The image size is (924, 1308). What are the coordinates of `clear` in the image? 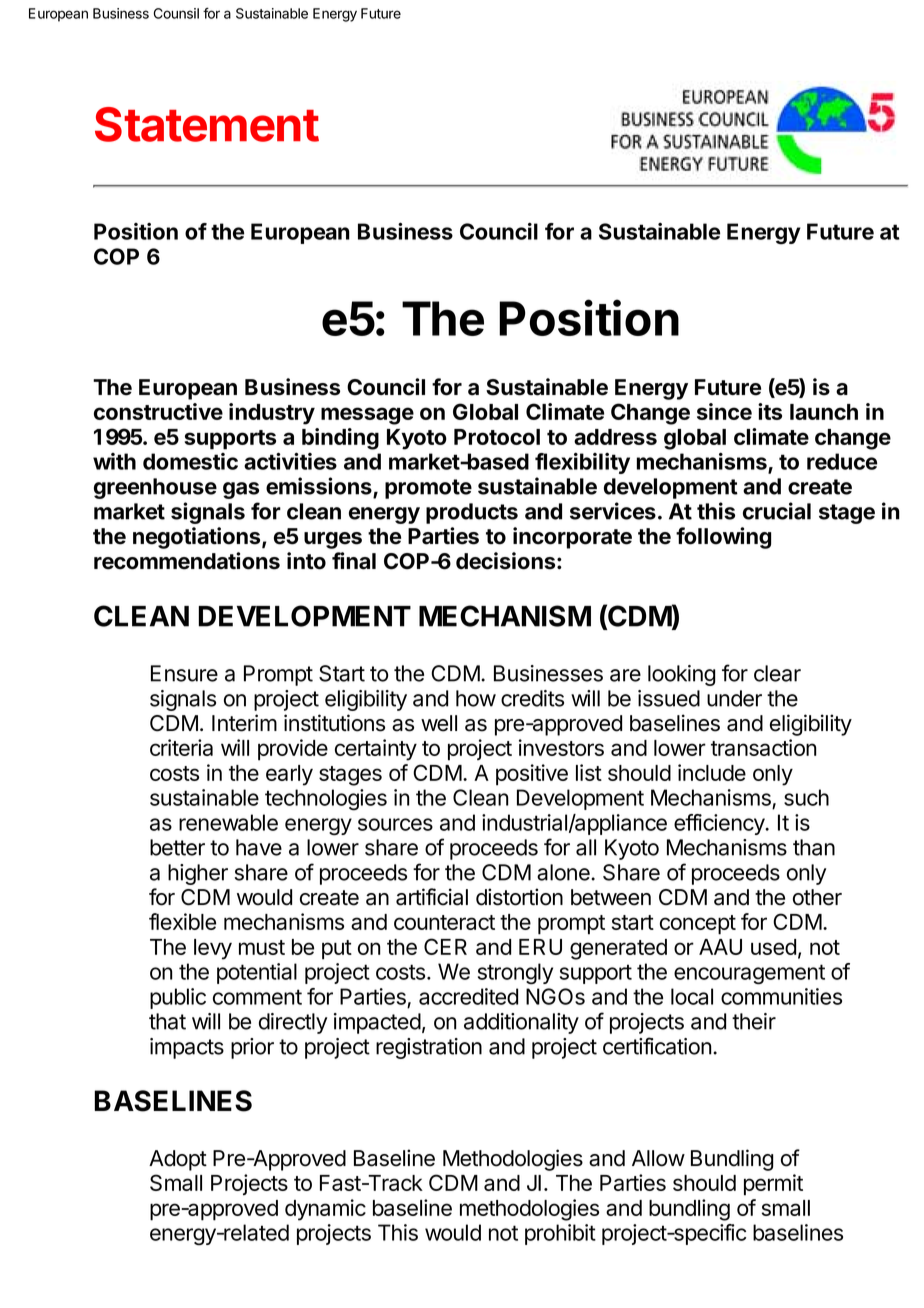 It's located at (777, 673).
